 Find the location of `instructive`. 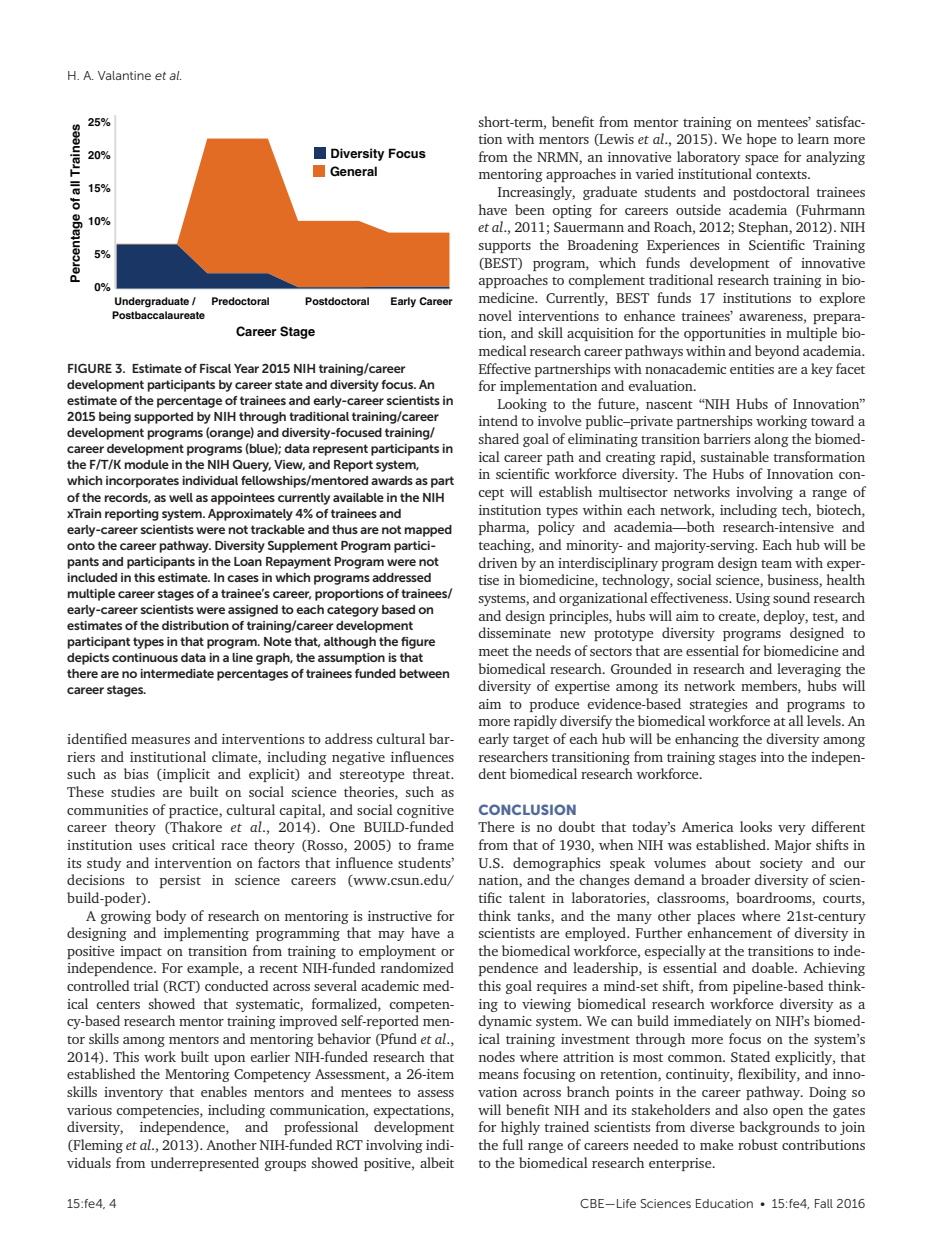

instructive is located at coordinates (400, 916).
